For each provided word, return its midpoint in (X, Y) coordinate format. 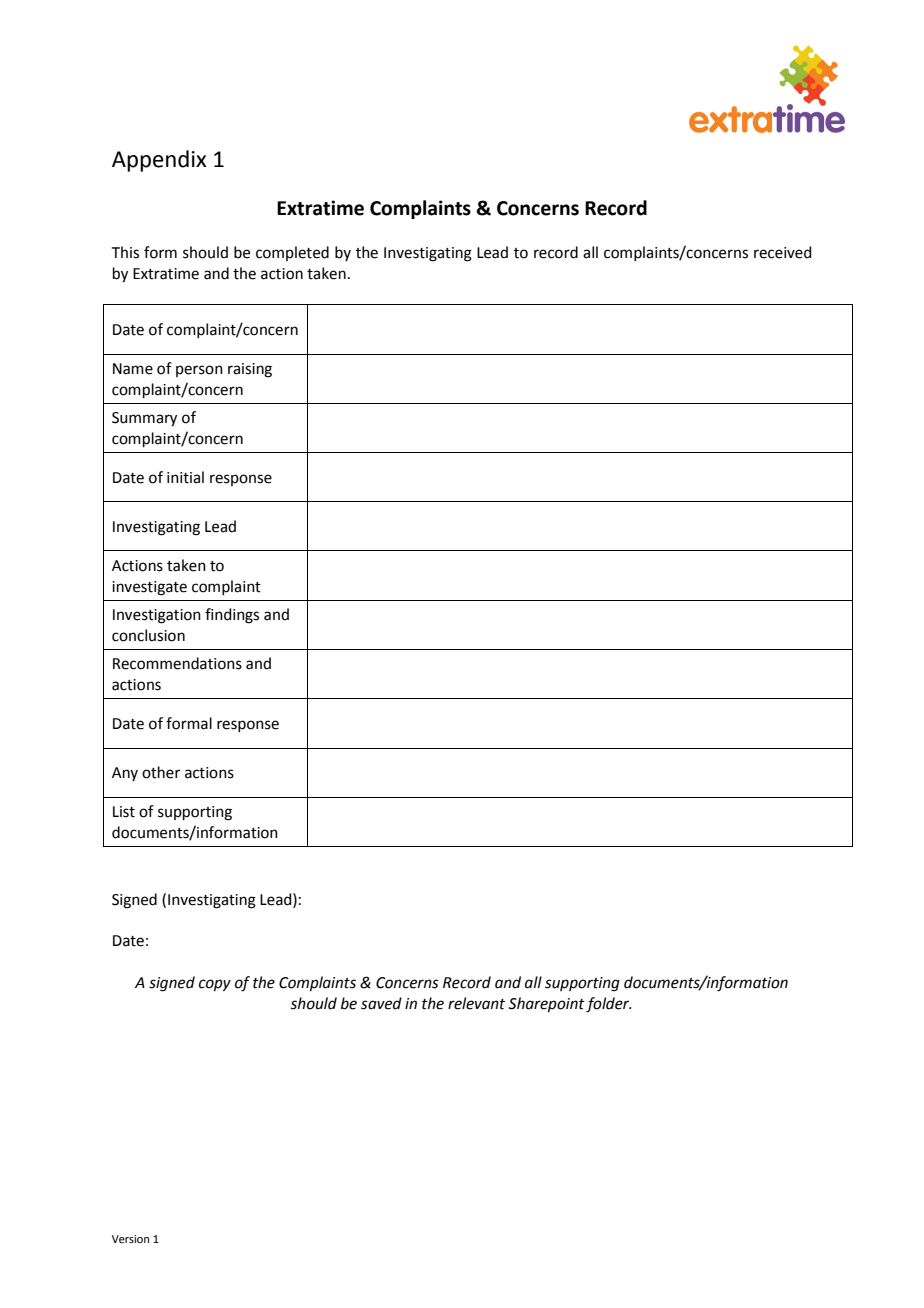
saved (381, 1003)
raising (250, 370)
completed (292, 253)
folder (608, 1005)
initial (185, 477)
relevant (476, 1003)
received (783, 252)
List (124, 812)
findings (232, 616)
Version (130, 1239)
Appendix (159, 161)
